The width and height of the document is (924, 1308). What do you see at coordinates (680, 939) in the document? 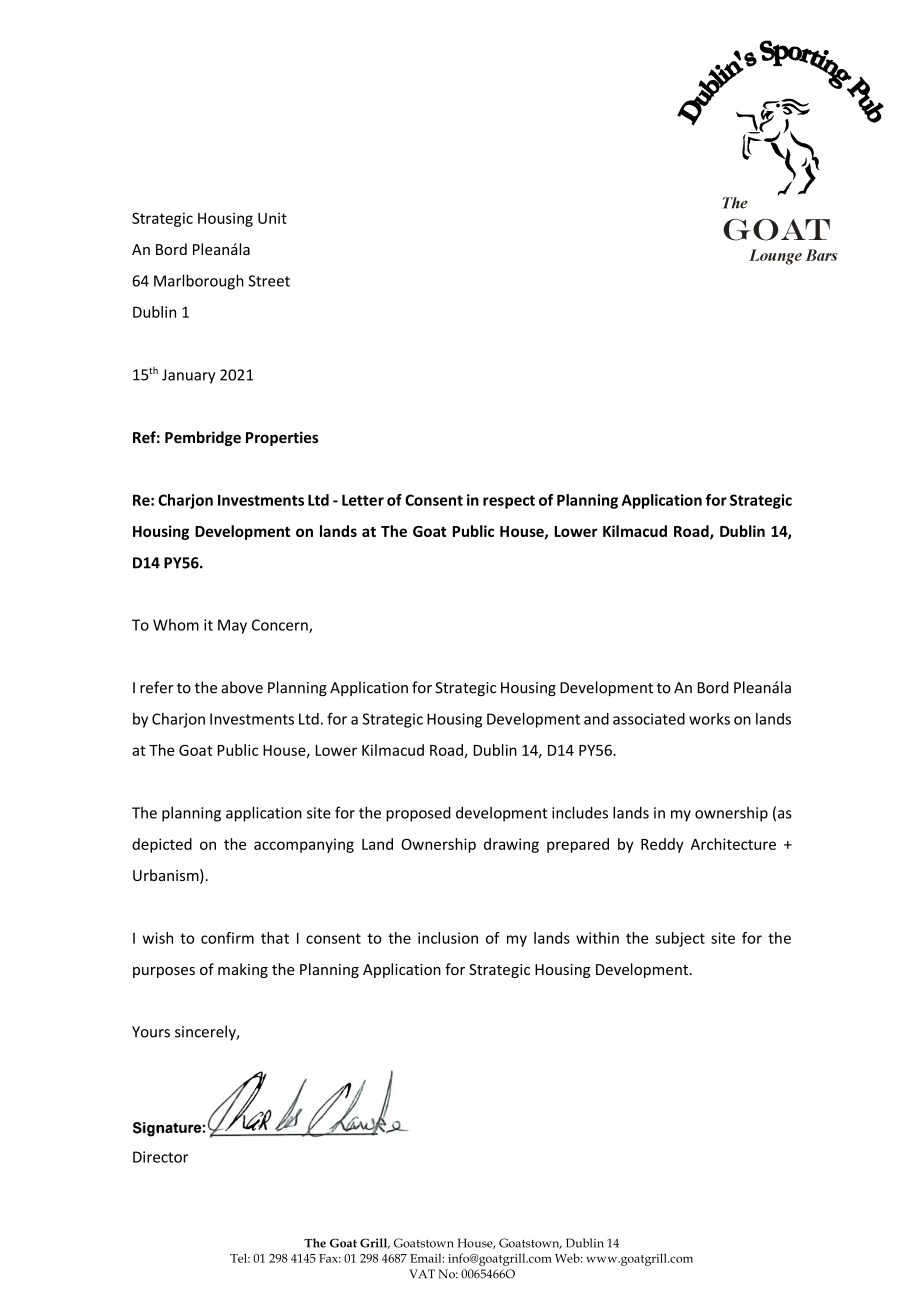
I see `subject` at bounding box center [680, 939].
